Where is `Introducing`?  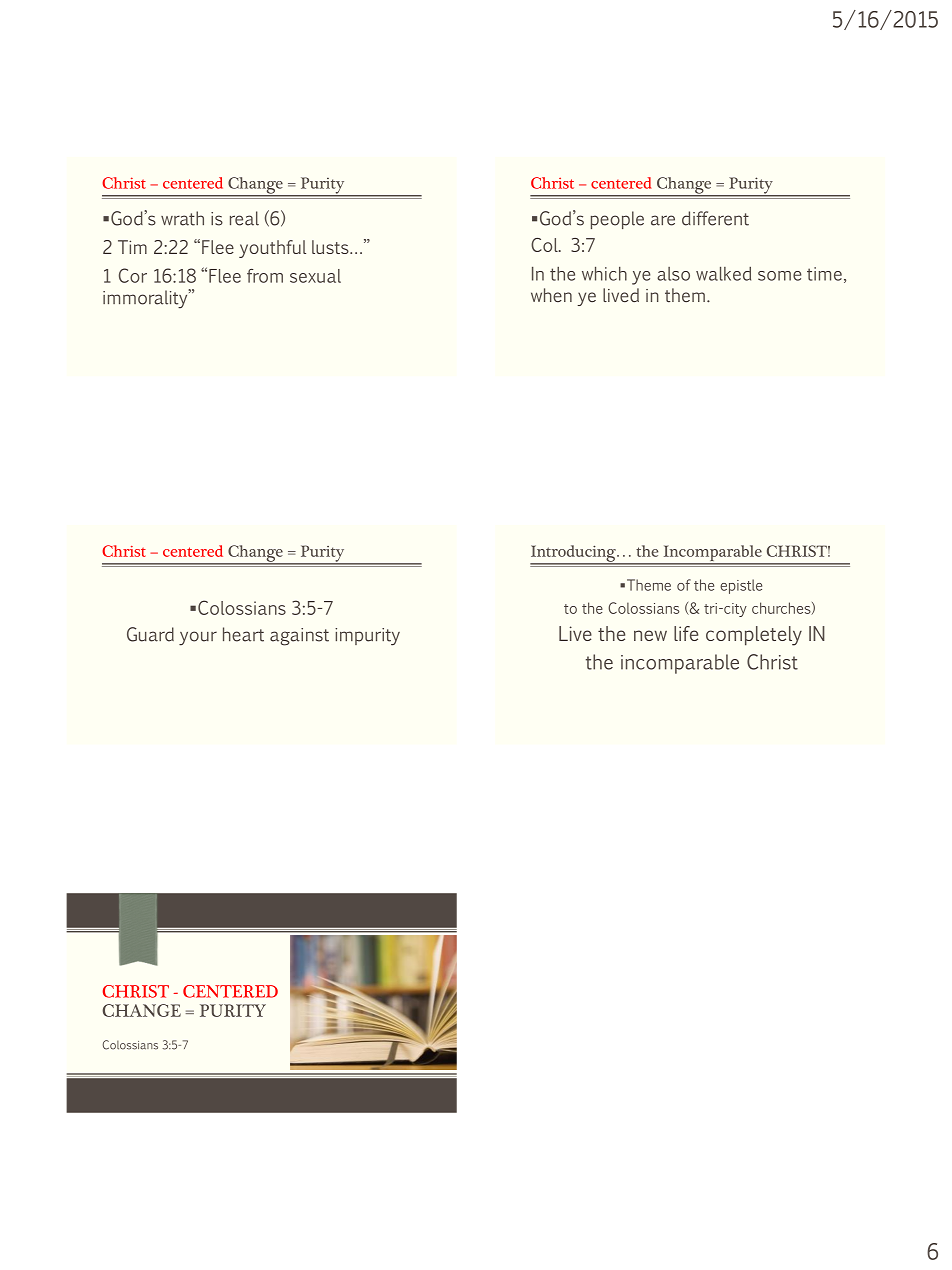
Introducing is located at coordinates (574, 554).
